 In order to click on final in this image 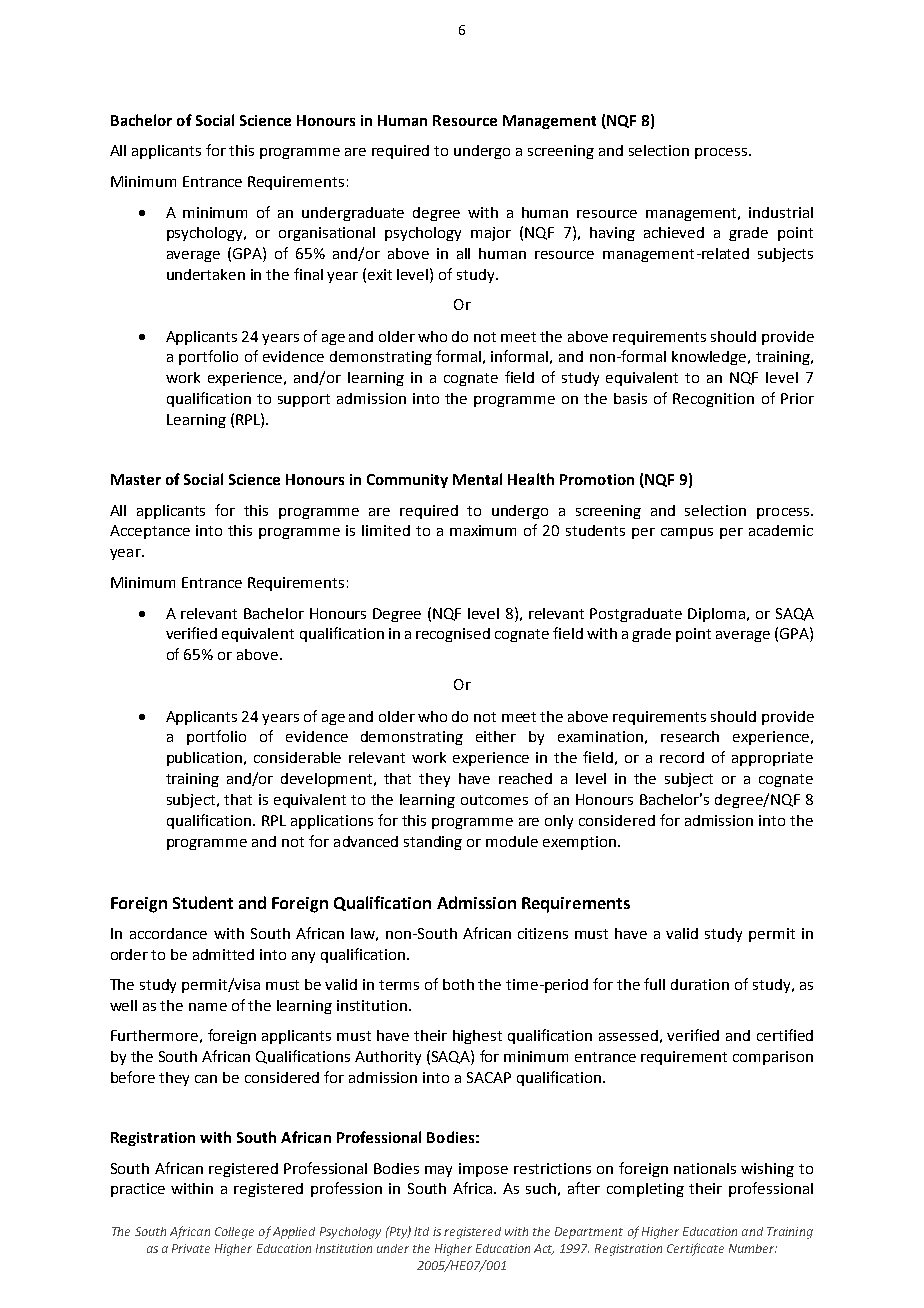, I will do `click(308, 274)`.
